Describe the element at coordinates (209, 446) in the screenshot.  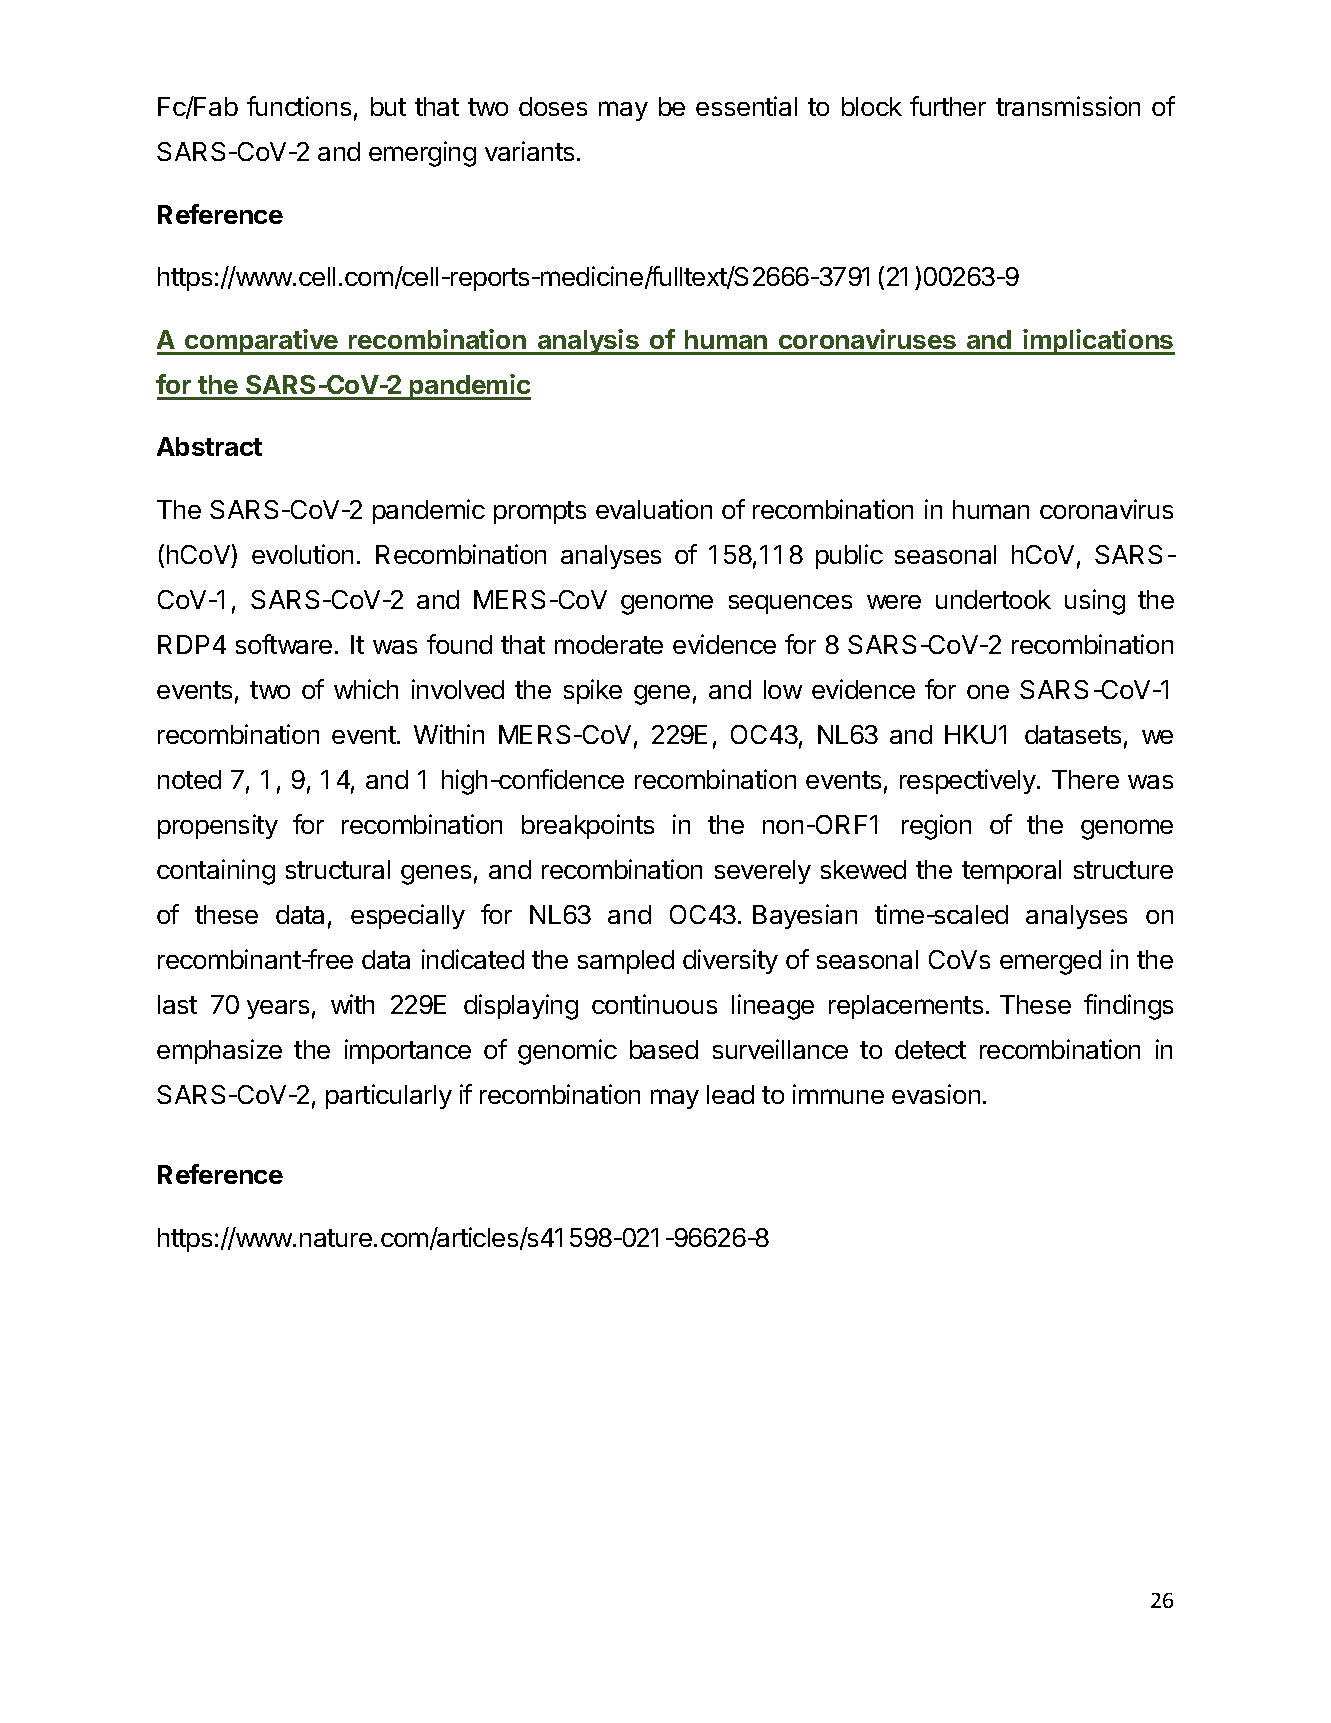
I see `Abstract` at that location.
